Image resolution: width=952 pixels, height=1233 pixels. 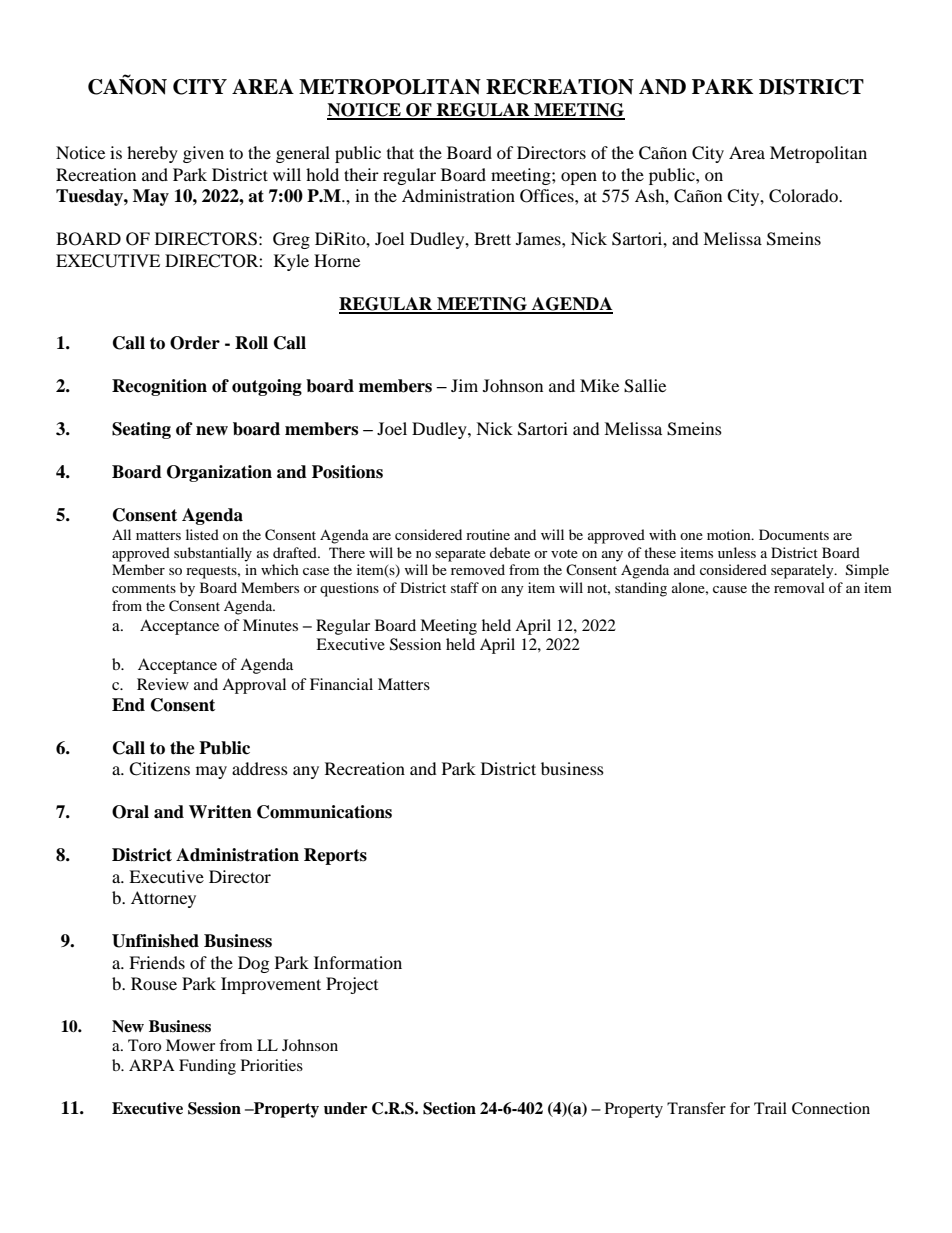 I want to click on Funding, so click(x=207, y=1067).
